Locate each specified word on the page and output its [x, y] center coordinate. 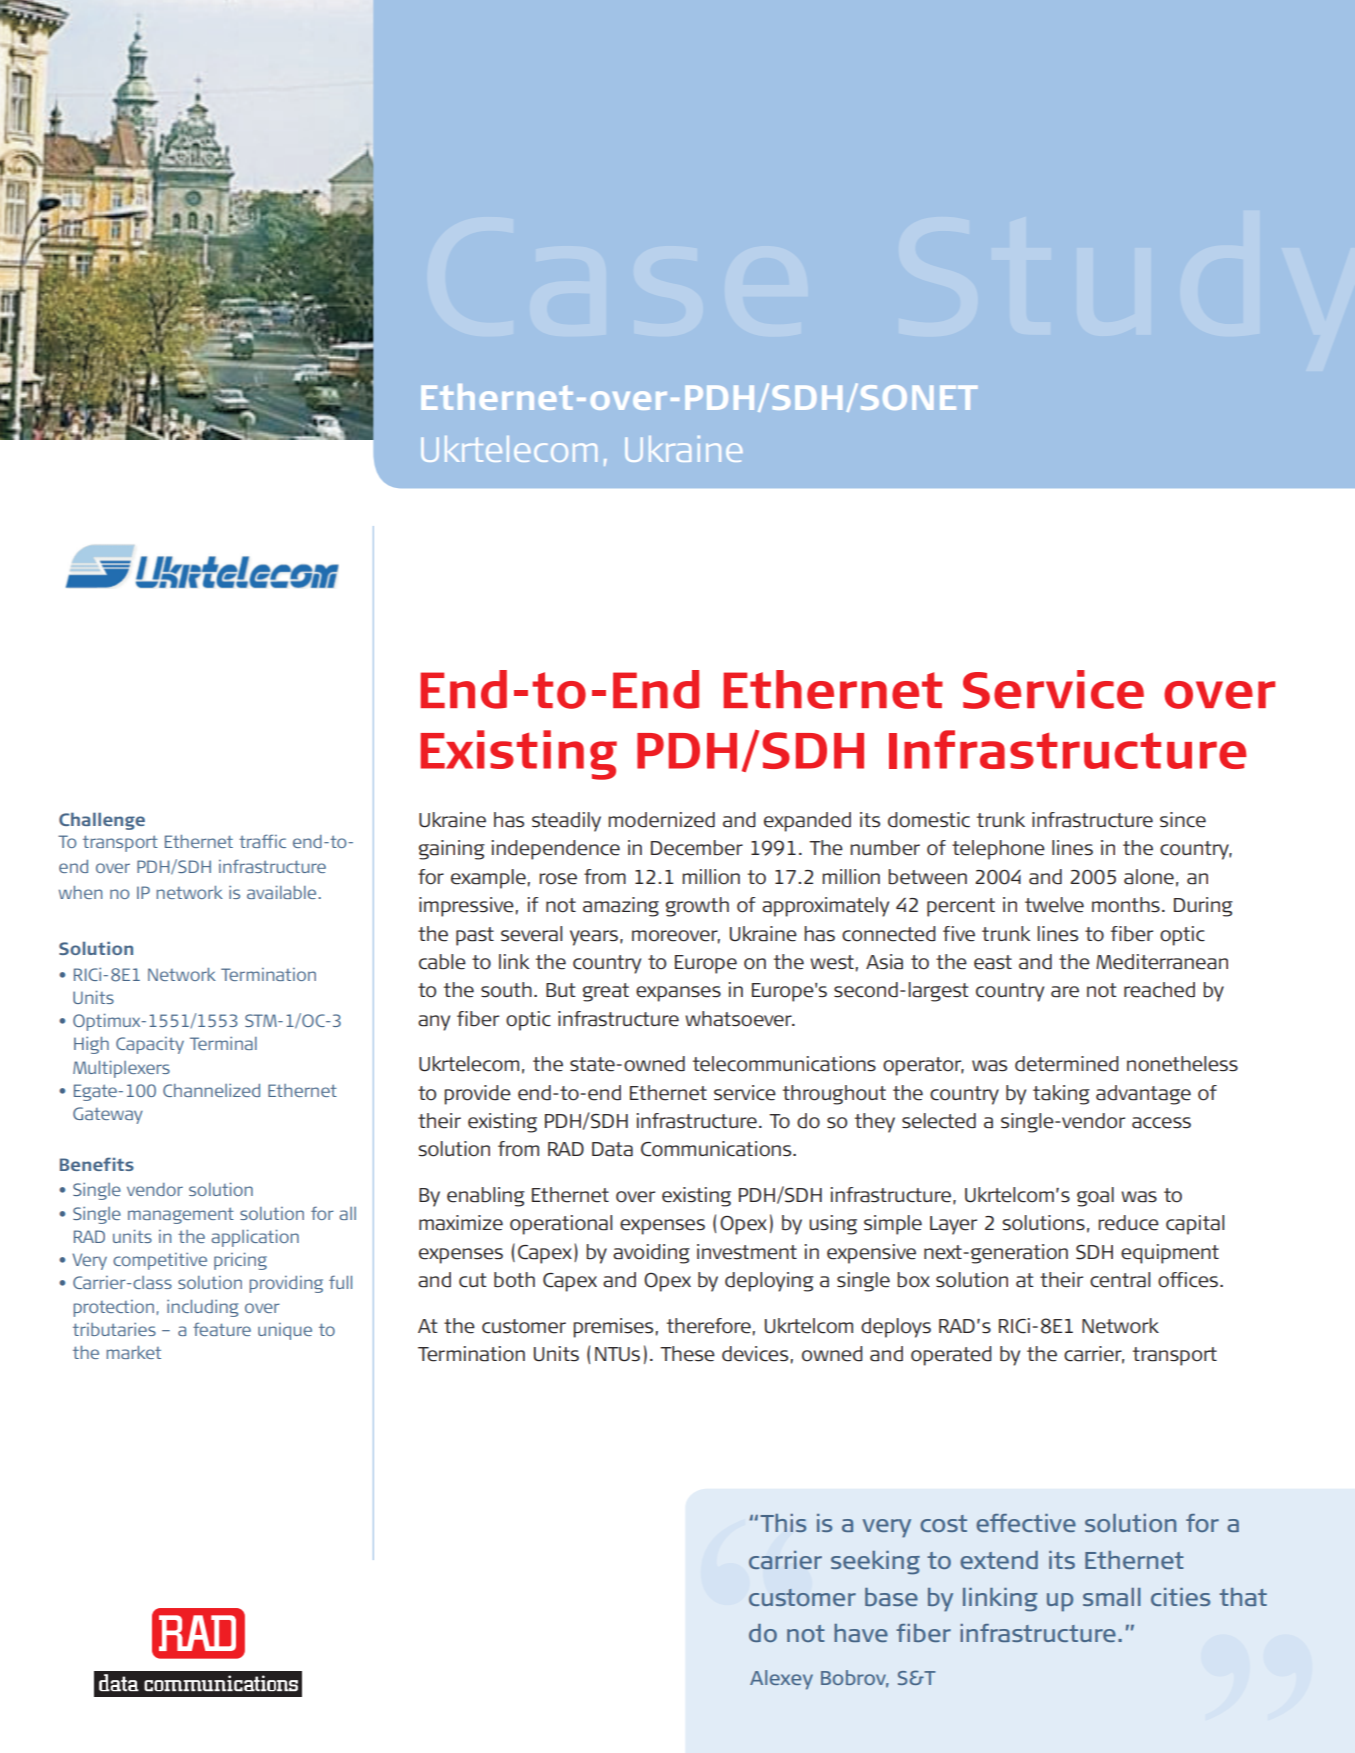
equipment [1170, 1254]
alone [1149, 877]
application [255, 1238]
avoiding [651, 1254]
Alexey [781, 1680]
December [697, 848]
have [861, 1633]
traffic [262, 841]
